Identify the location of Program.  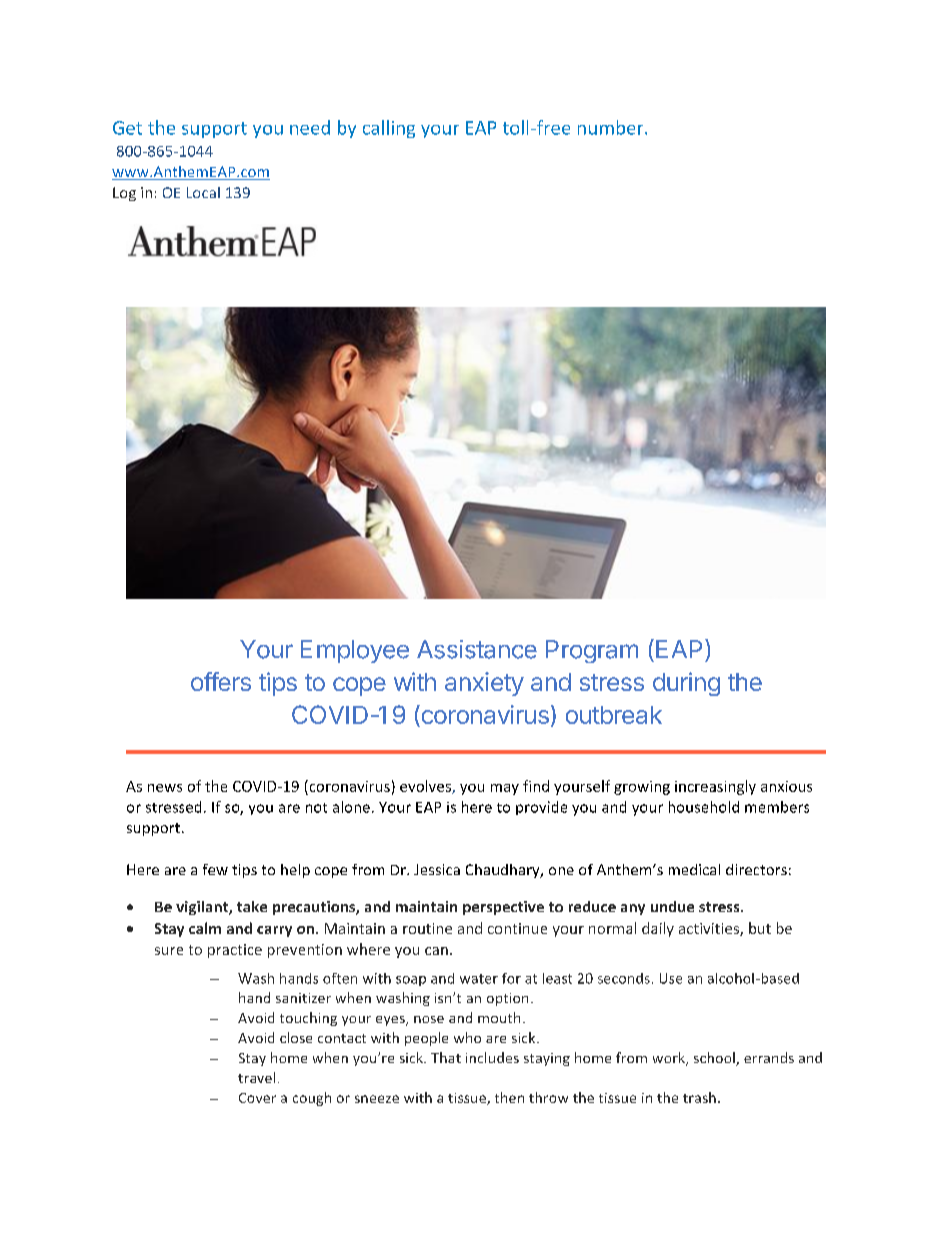
(592, 651).
